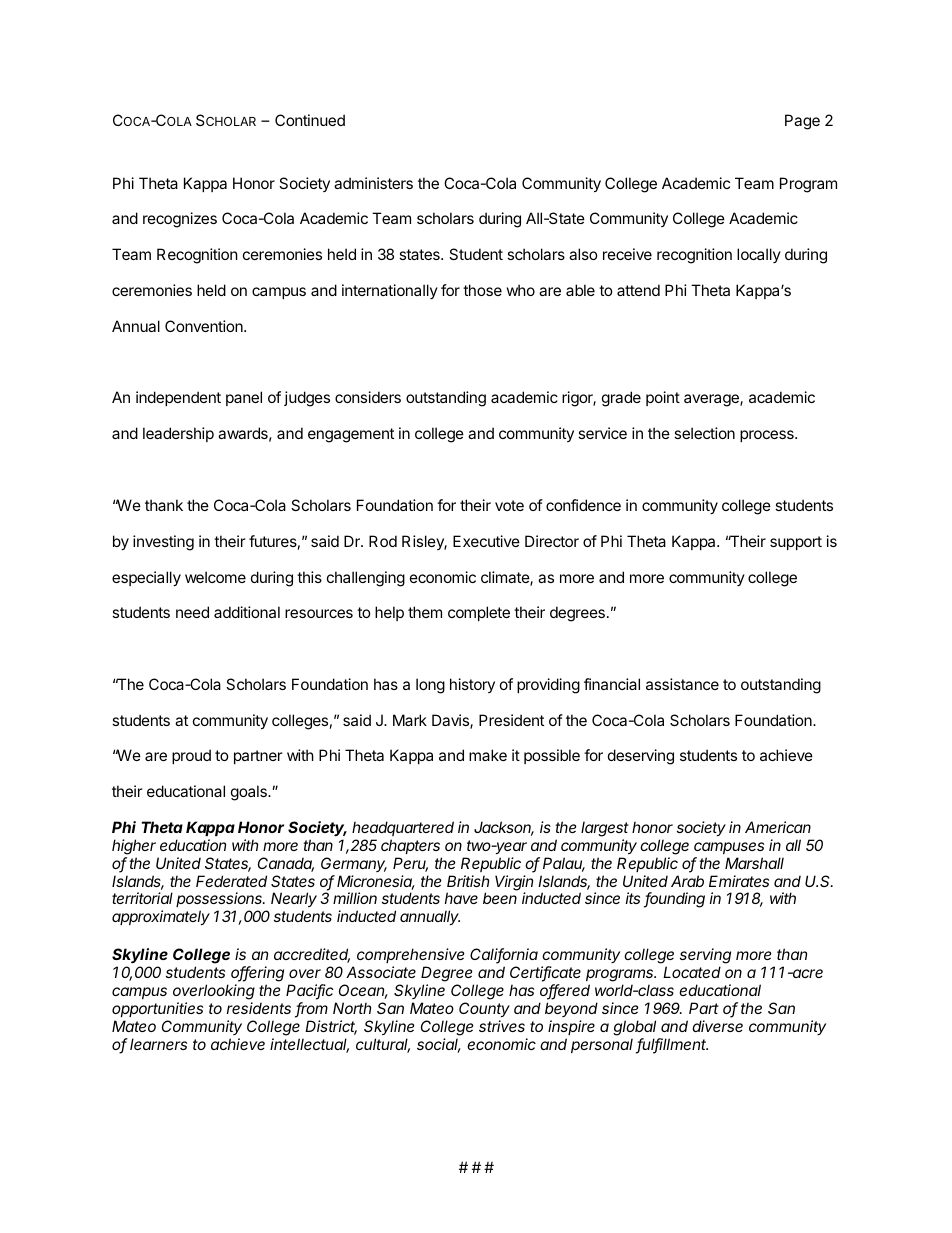  Describe the element at coordinates (479, 613) in the document. I see `complete` at that location.
